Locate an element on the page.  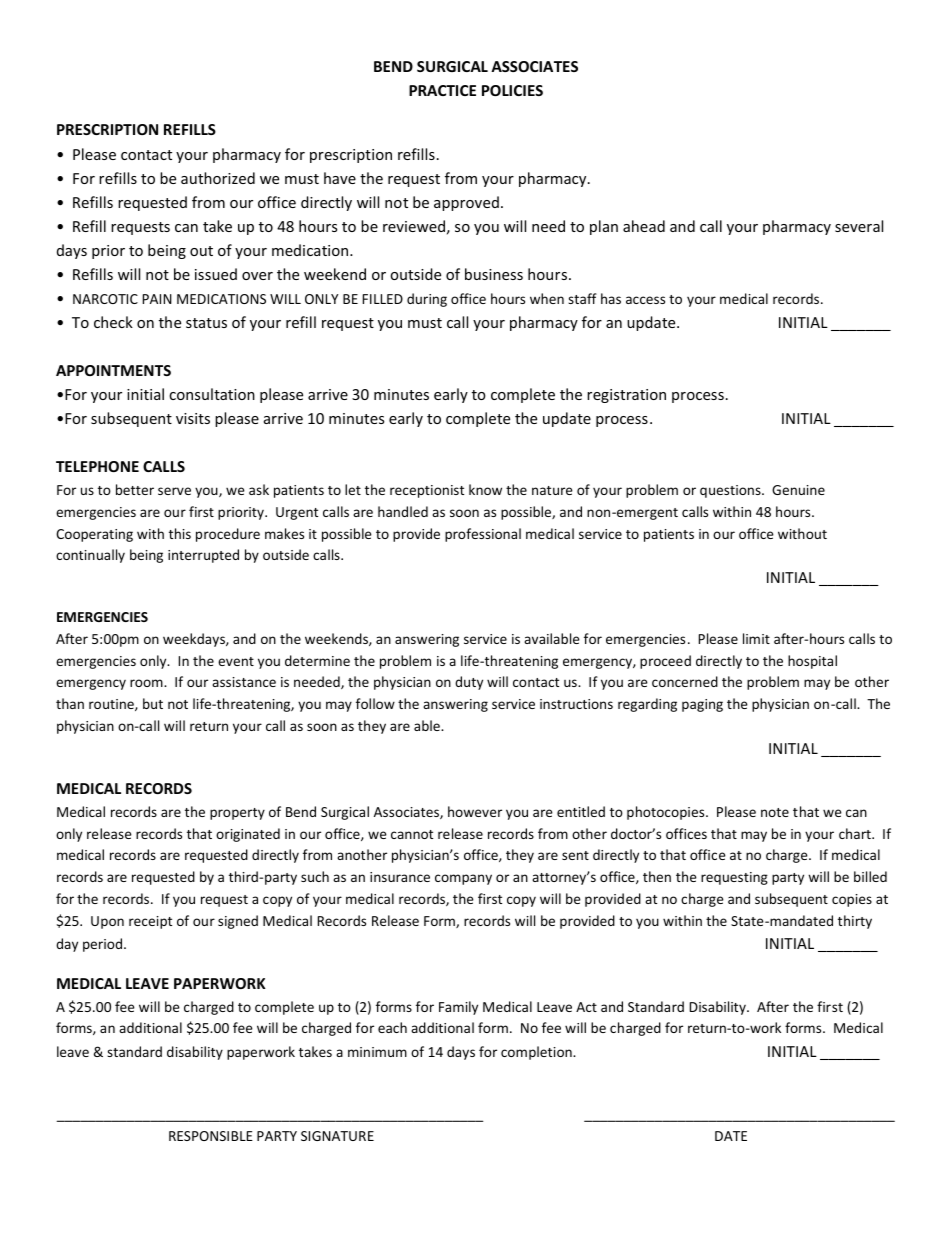
RESPONSIBLE is located at coordinates (211, 1136).
